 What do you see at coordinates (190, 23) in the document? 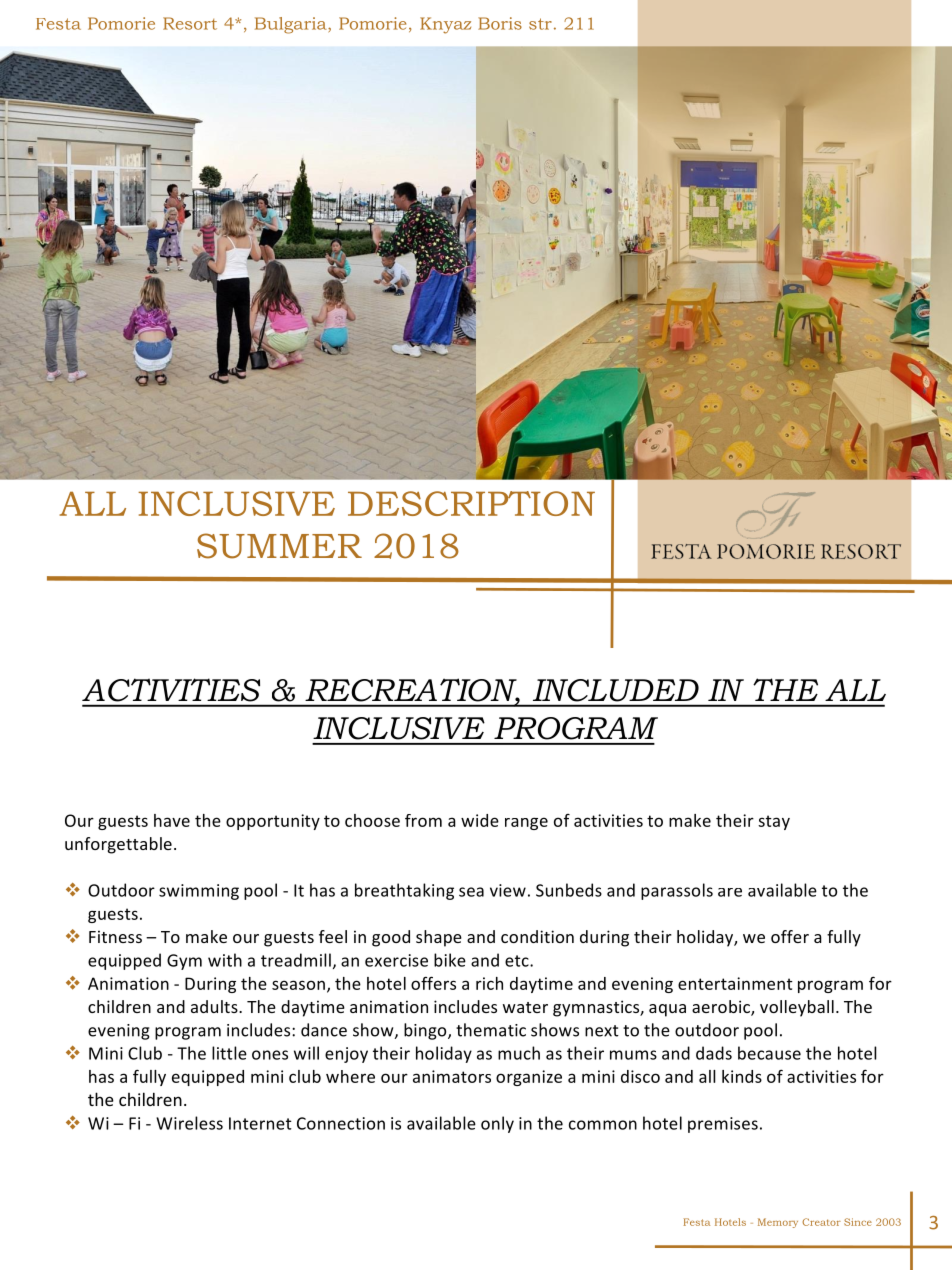
I see `Resort` at bounding box center [190, 23].
